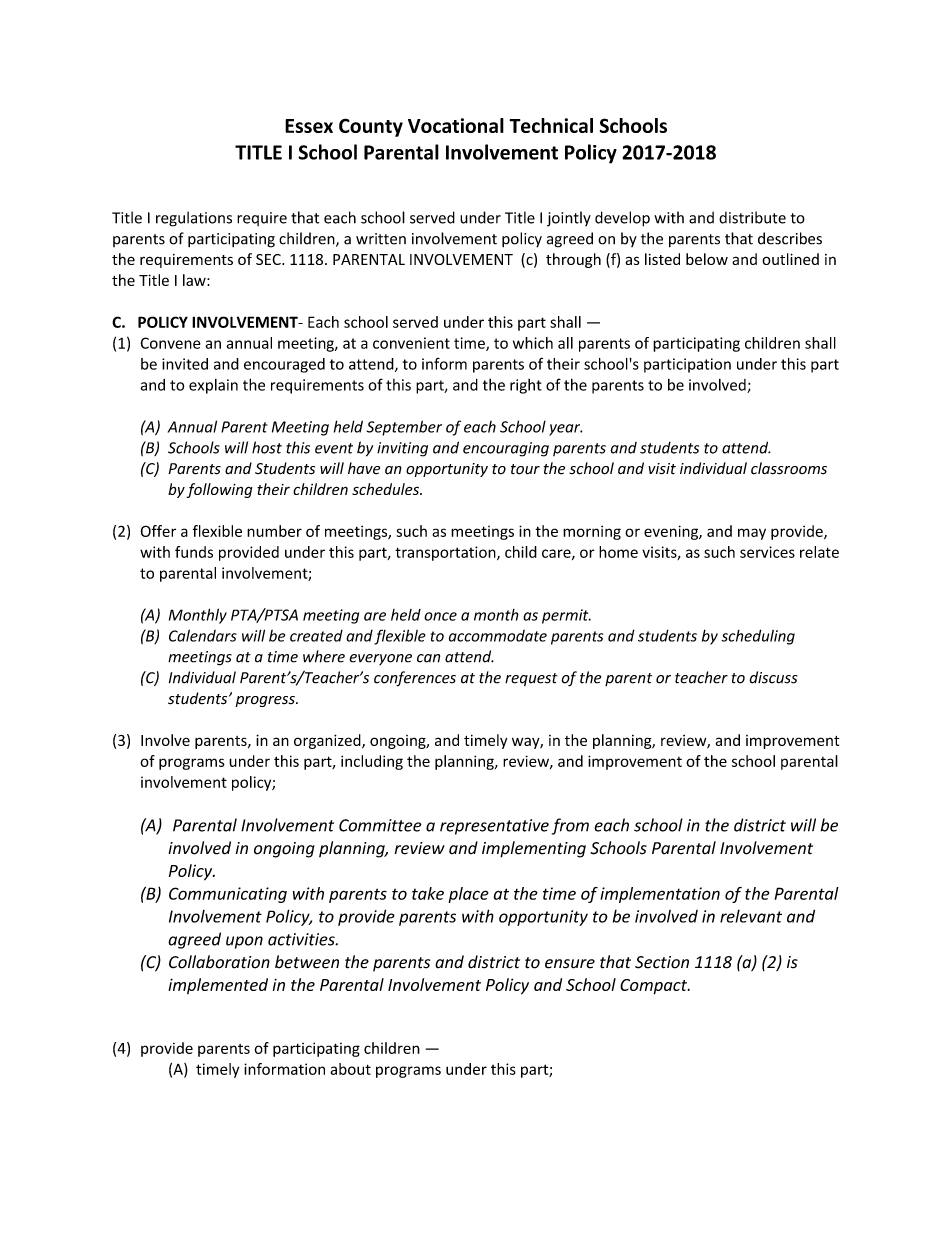 This screenshot has width=952, height=1233. I want to click on Essex, so click(309, 126).
